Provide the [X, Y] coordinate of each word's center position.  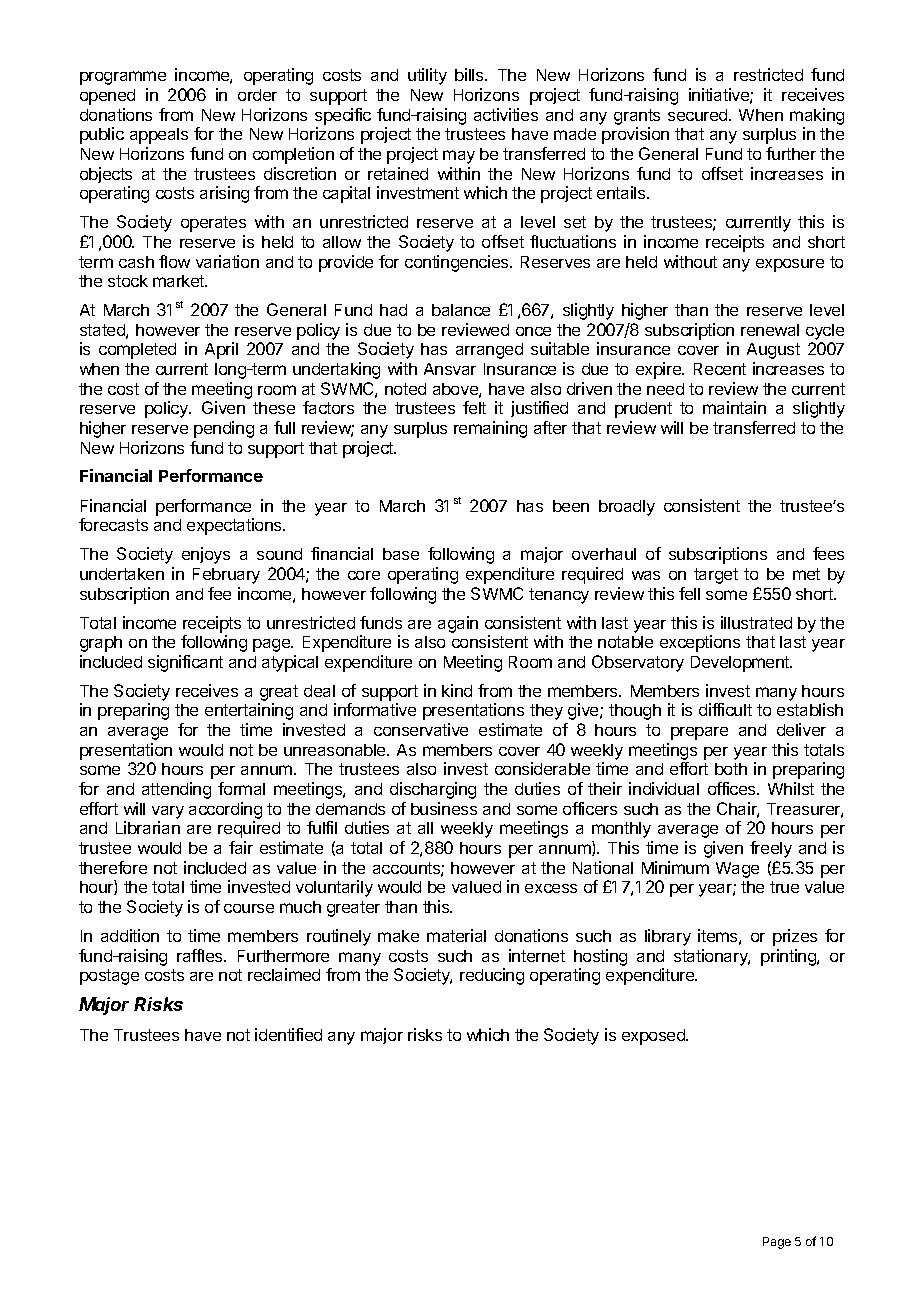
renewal [770, 330]
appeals [159, 136]
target [716, 576]
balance [461, 310]
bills [470, 74]
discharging [433, 790]
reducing [492, 976]
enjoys [206, 555]
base [401, 554]
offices [733, 788]
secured [699, 115]
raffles [201, 955]
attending [176, 790]
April [221, 350]
